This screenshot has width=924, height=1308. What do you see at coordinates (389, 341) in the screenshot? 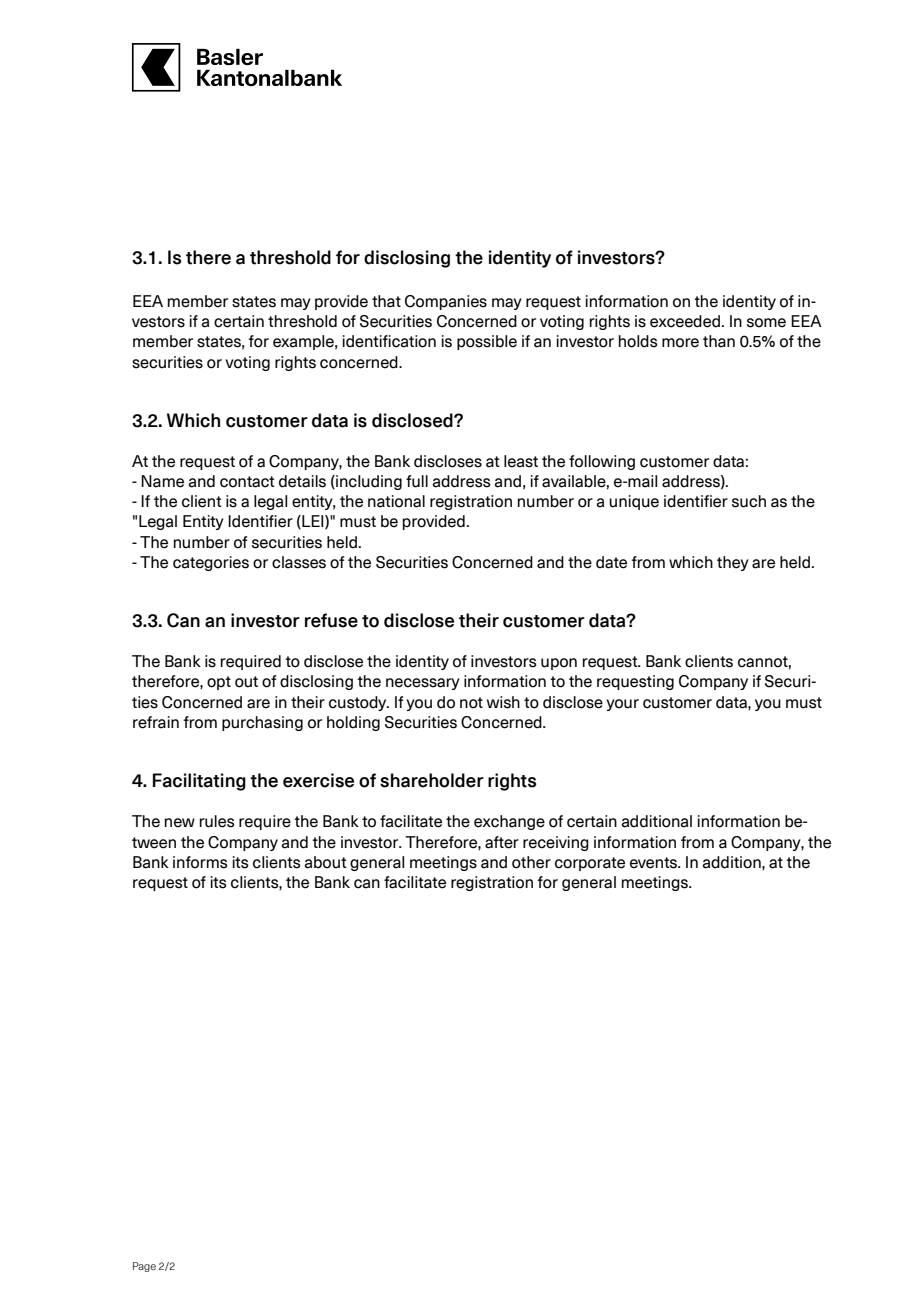
I see `identification` at bounding box center [389, 341].
